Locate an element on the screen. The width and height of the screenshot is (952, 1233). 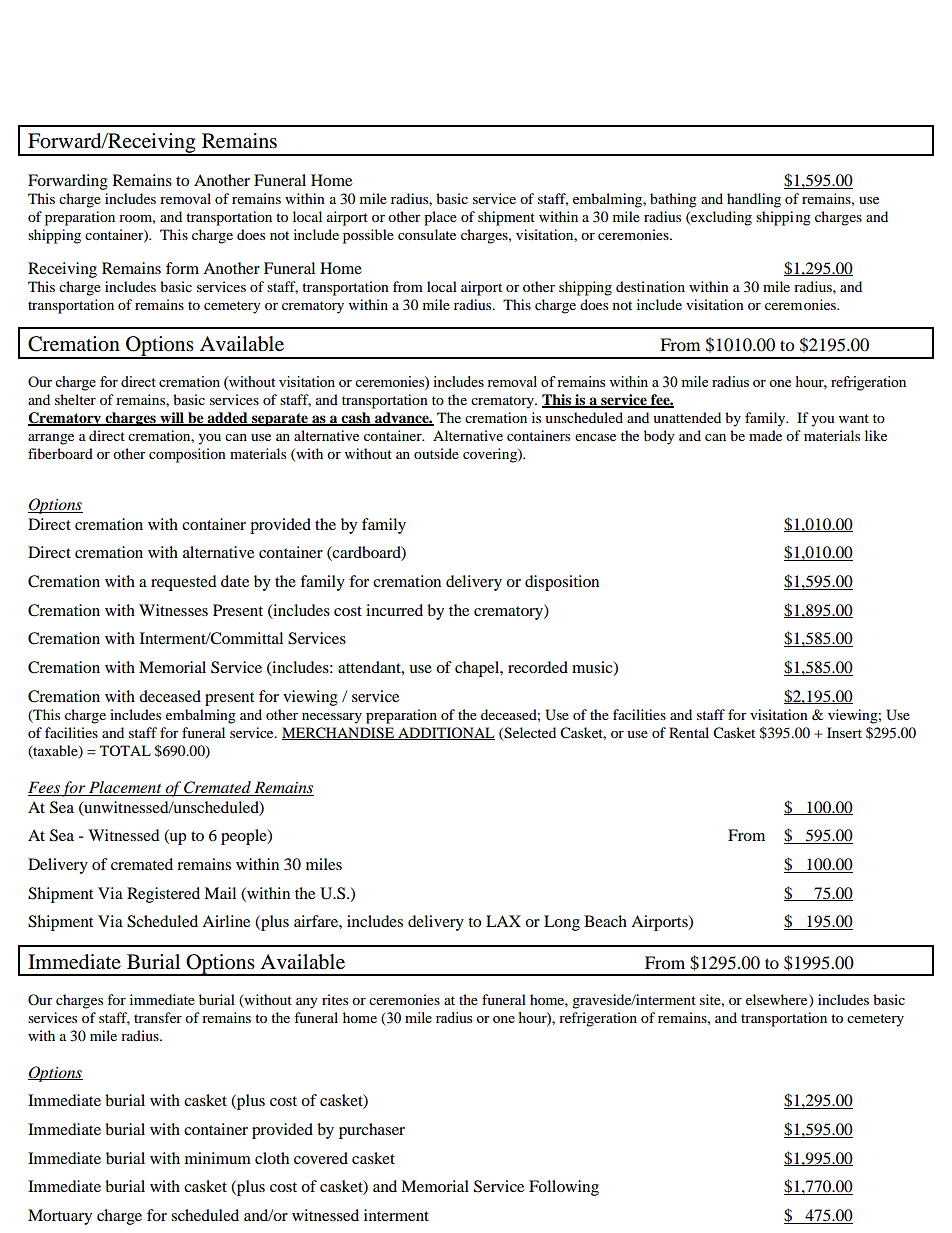
made is located at coordinates (765, 435).
